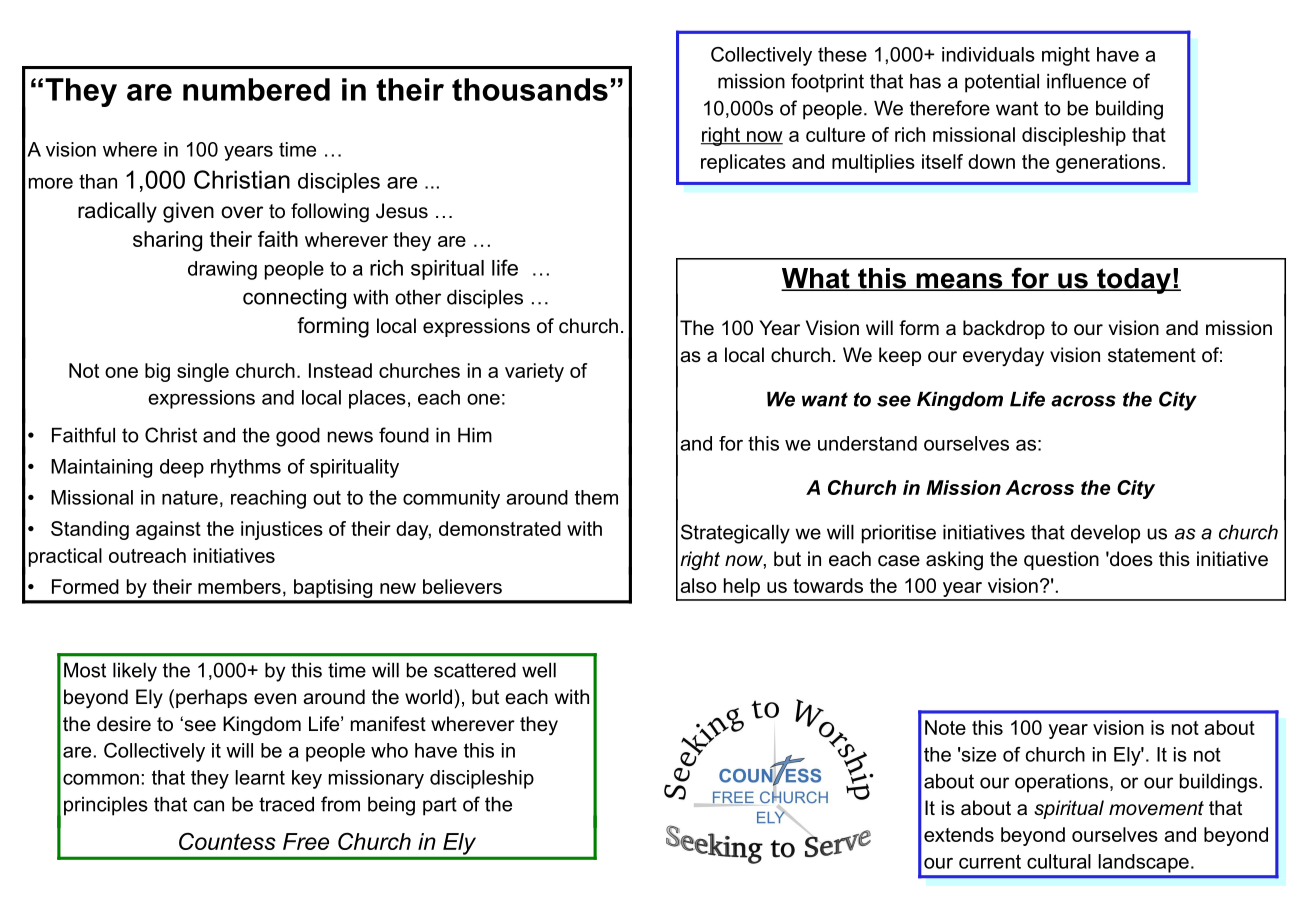  Describe the element at coordinates (256, 89) in the image. I see `numbered` at that location.
